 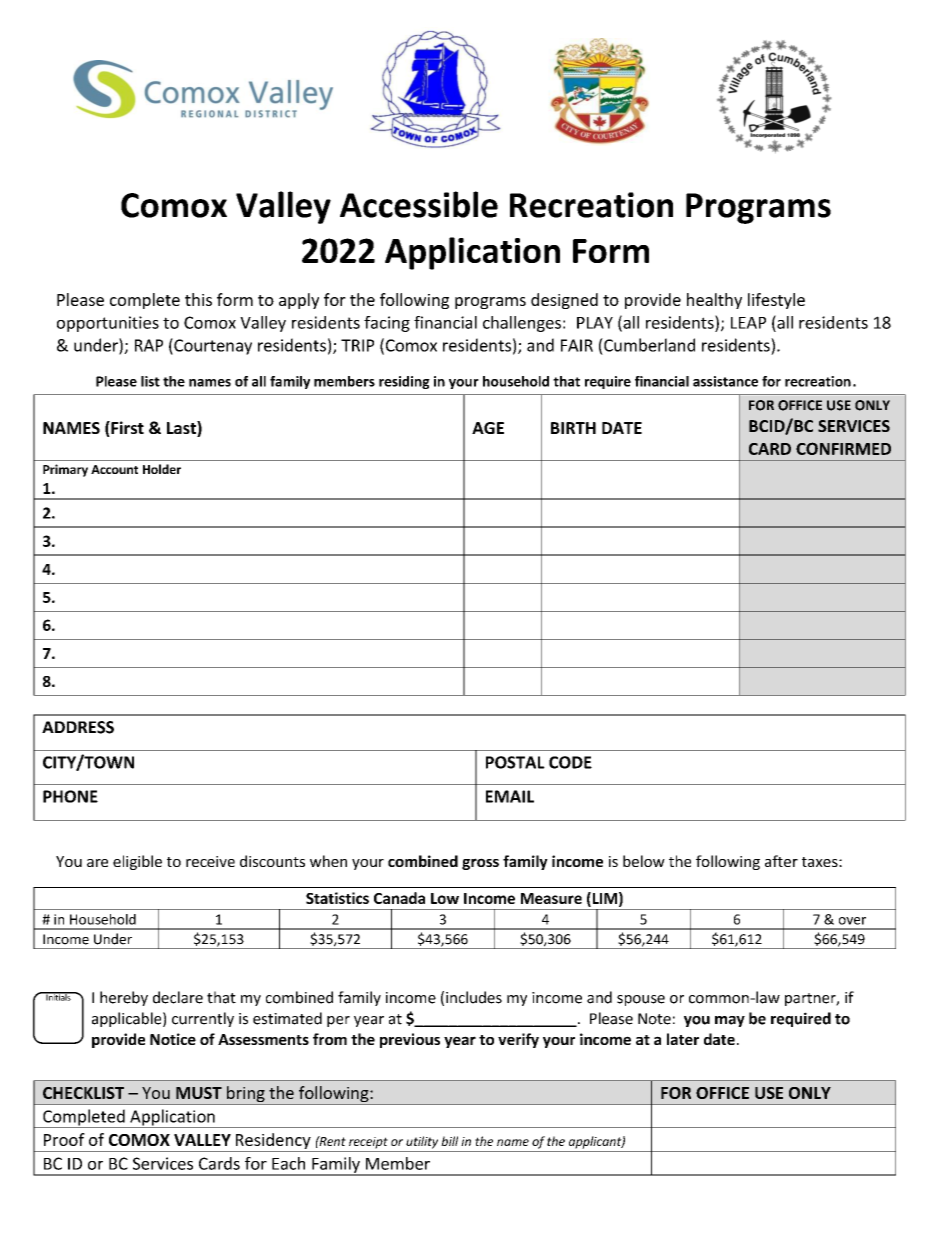 What do you see at coordinates (776, 301) in the screenshot?
I see `lifestyle` at bounding box center [776, 301].
